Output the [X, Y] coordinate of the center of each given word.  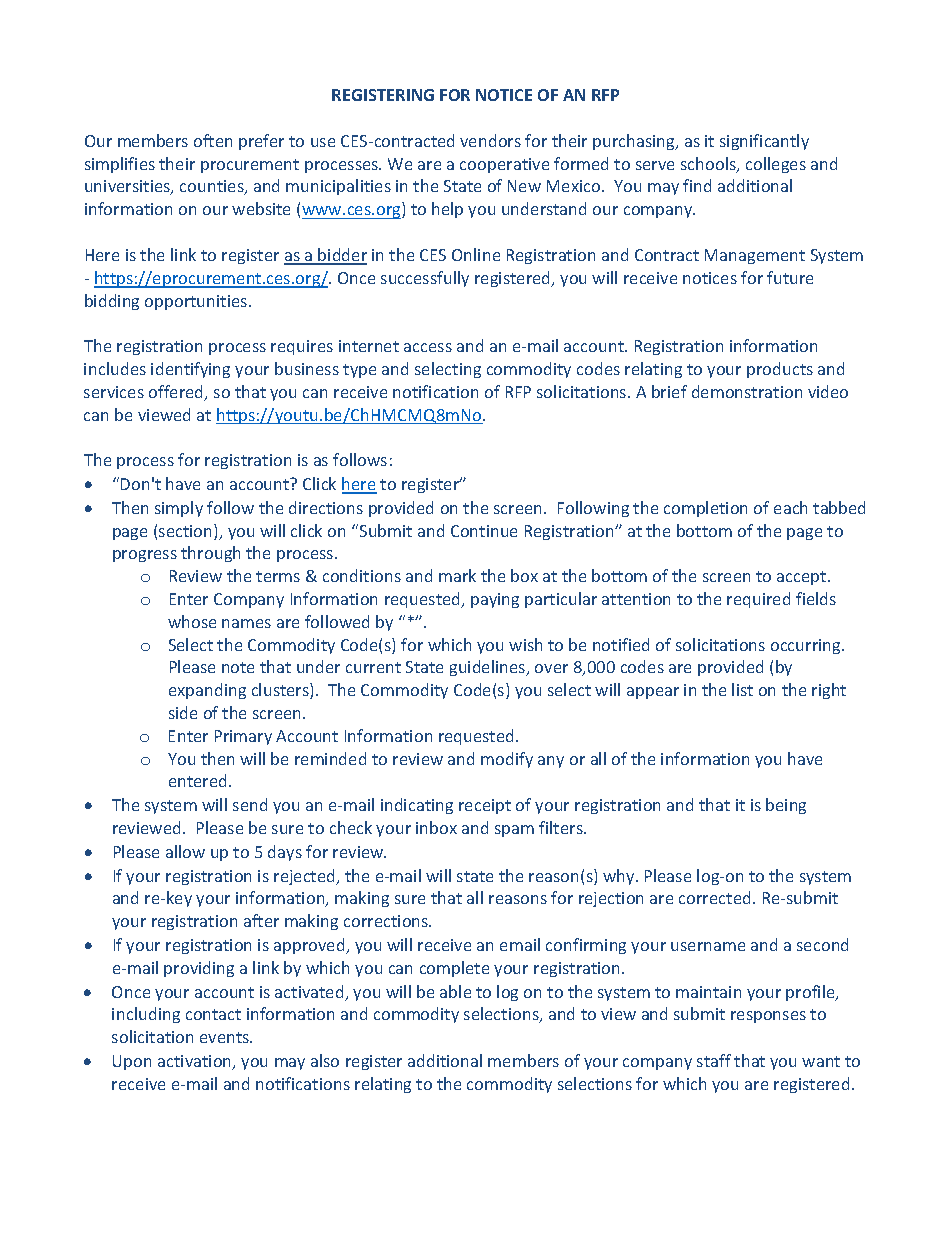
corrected [714, 897]
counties [213, 187]
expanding [207, 691]
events [226, 1037]
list [742, 689]
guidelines [489, 668]
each [790, 507]
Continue [484, 531]
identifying [190, 370]
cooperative [504, 165]
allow [185, 851]
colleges [776, 165]
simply [179, 509]
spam [514, 831]
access [428, 347]
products [780, 370]
